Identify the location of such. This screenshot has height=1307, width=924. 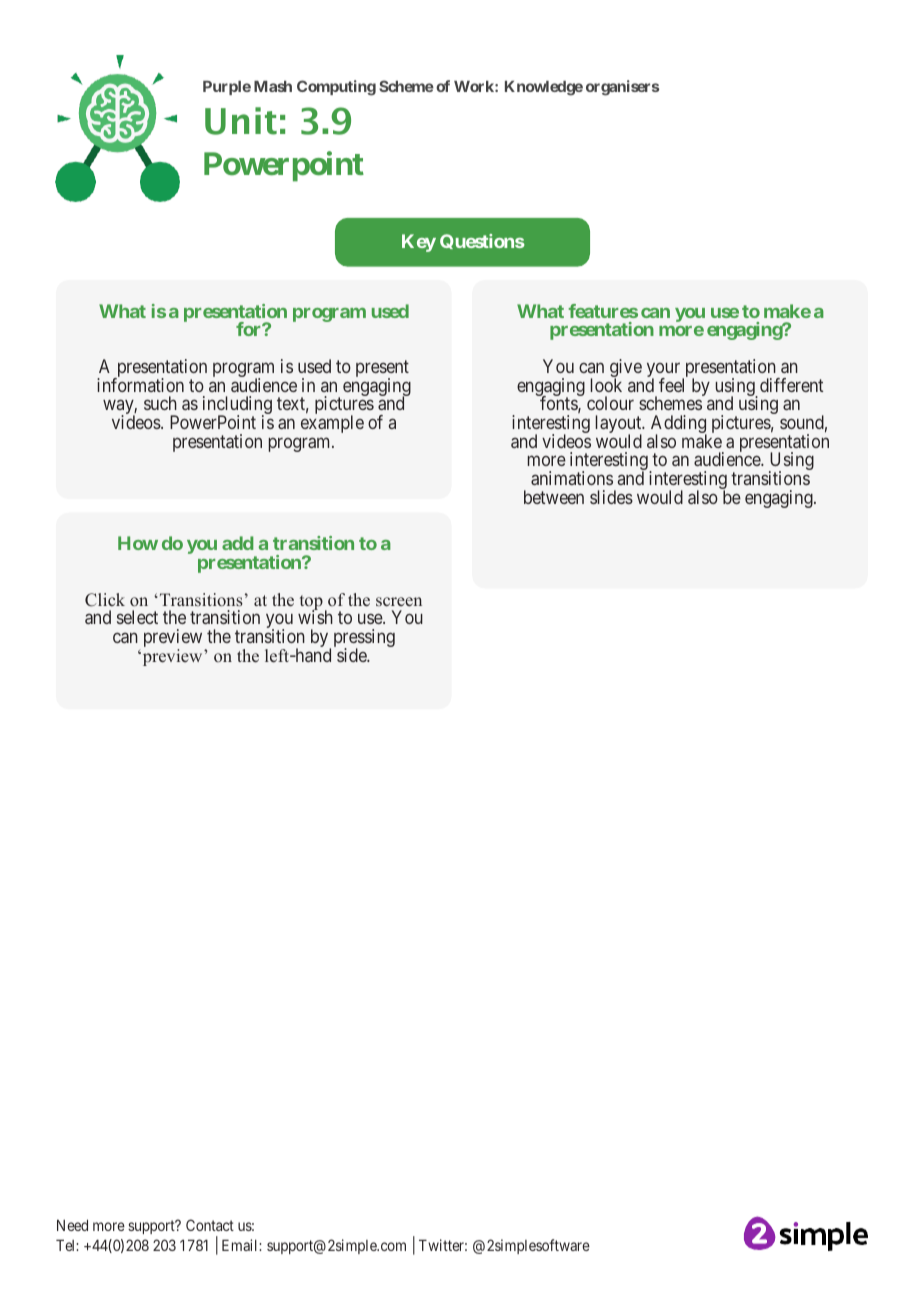
(160, 403).
